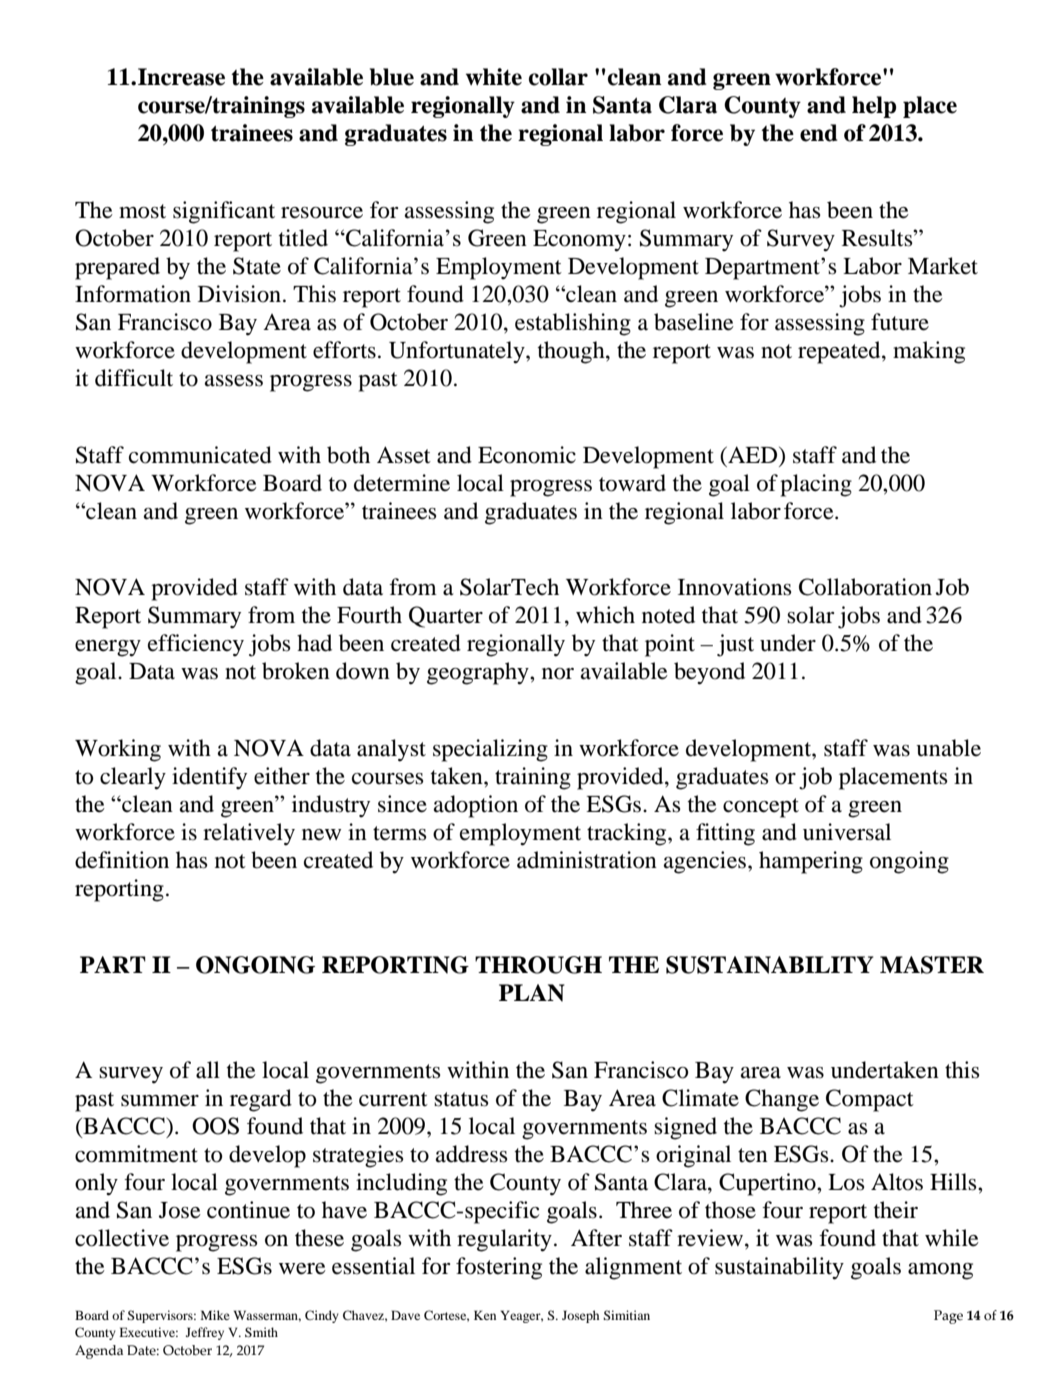 The image size is (1064, 1377). I want to click on Page, so click(948, 1317).
